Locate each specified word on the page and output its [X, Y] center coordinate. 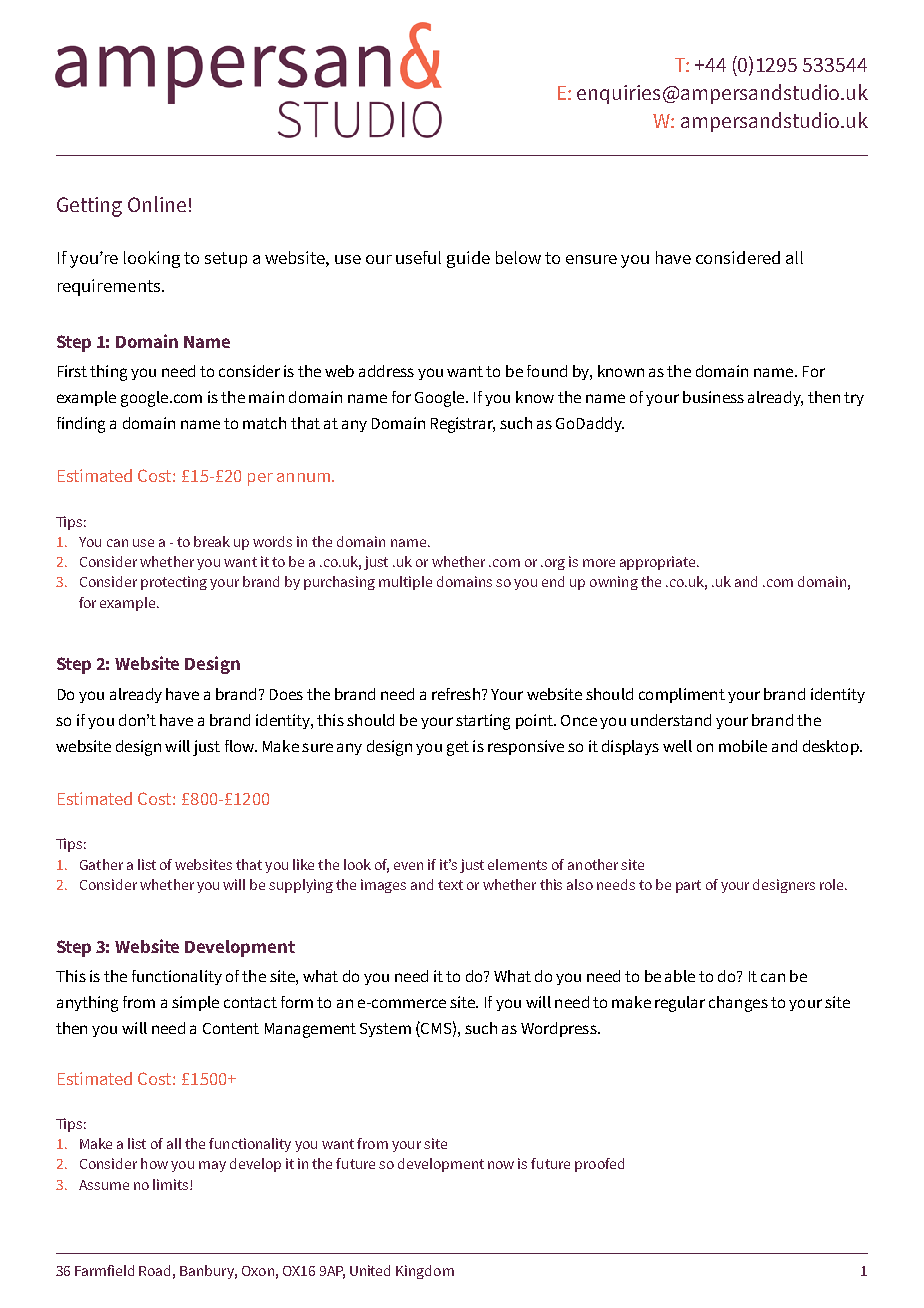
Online [157, 204]
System [385, 1030]
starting [483, 722]
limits [172, 1184]
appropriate [659, 563]
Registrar [463, 425]
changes [738, 1004]
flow [240, 746]
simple [195, 1003]
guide [468, 259]
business [713, 397]
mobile [743, 746]
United [370, 1270]
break [212, 541]
